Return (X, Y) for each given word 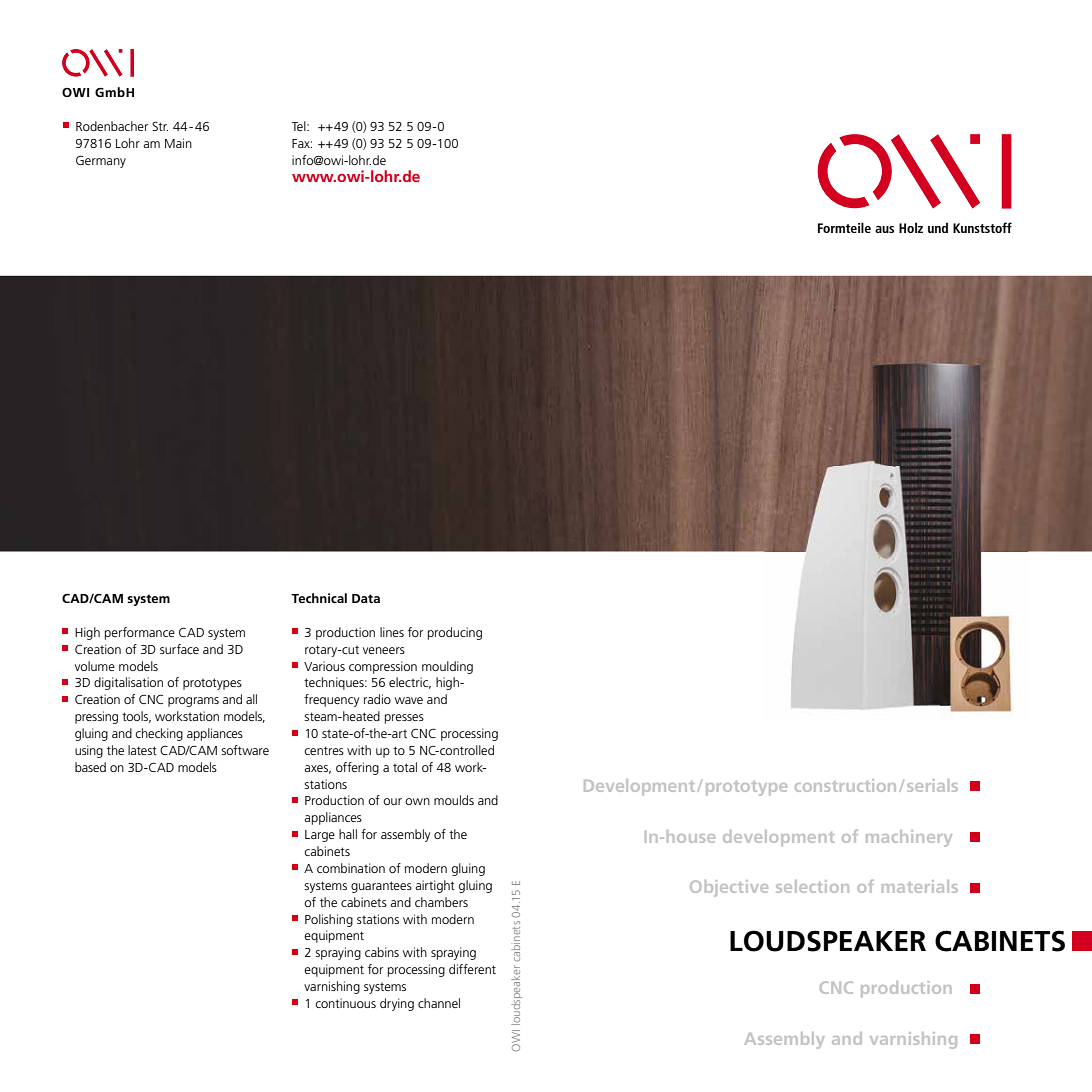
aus (884, 229)
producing (455, 633)
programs (193, 702)
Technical (319, 598)
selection (812, 886)
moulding (447, 667)
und (938, 227)
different (472, 969)
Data (366, 598)
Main (178, 143)
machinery (909, 838)
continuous (345, 1003)
